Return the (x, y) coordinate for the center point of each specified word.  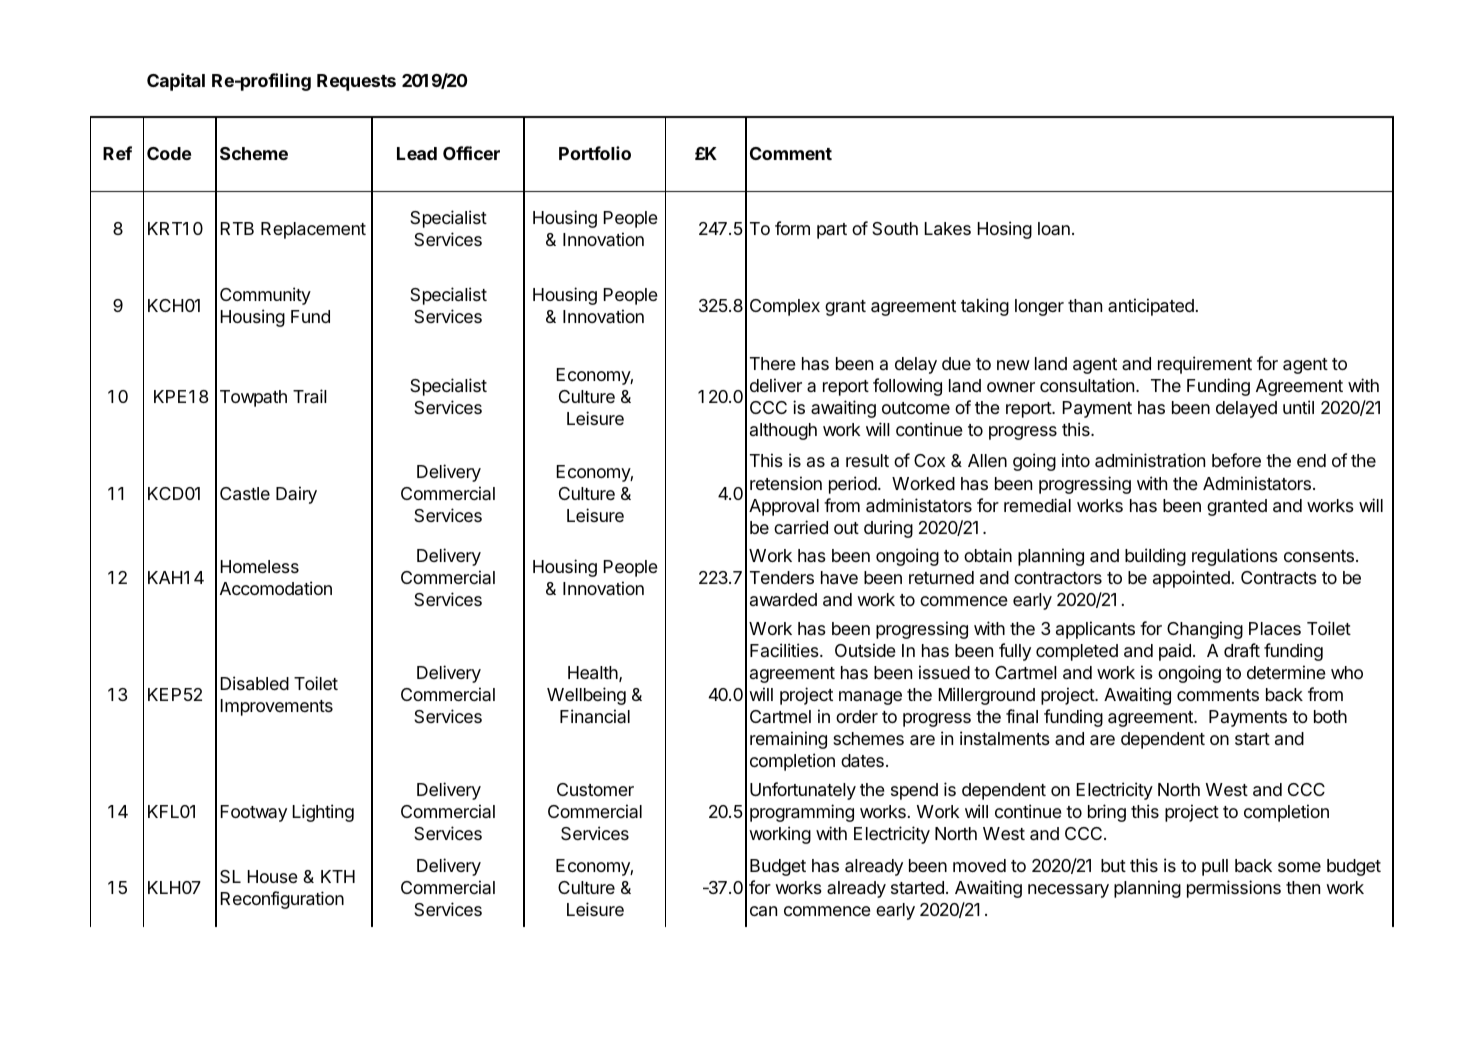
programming (802, 813)
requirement (1205, 365)
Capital (176, 82)
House (273, 876)
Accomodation (276, 588)
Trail (310, 396)
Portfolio (595, 153)
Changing (1205, 630)
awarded (783, 599)
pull (1215, 867)
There (773, 363)
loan (1054, 228)
